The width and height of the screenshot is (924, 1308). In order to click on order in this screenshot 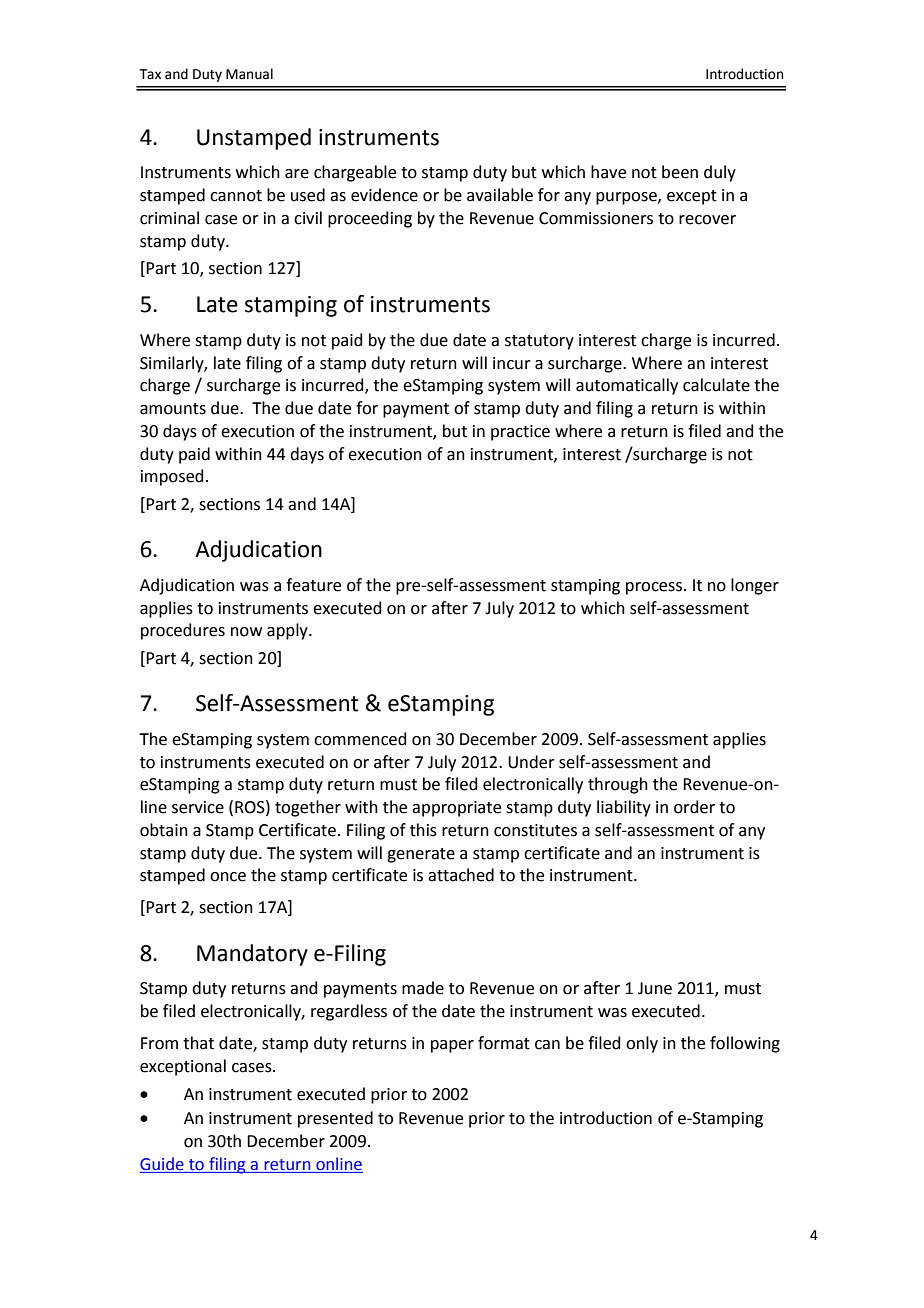, I will do `click(694, 807)`.
